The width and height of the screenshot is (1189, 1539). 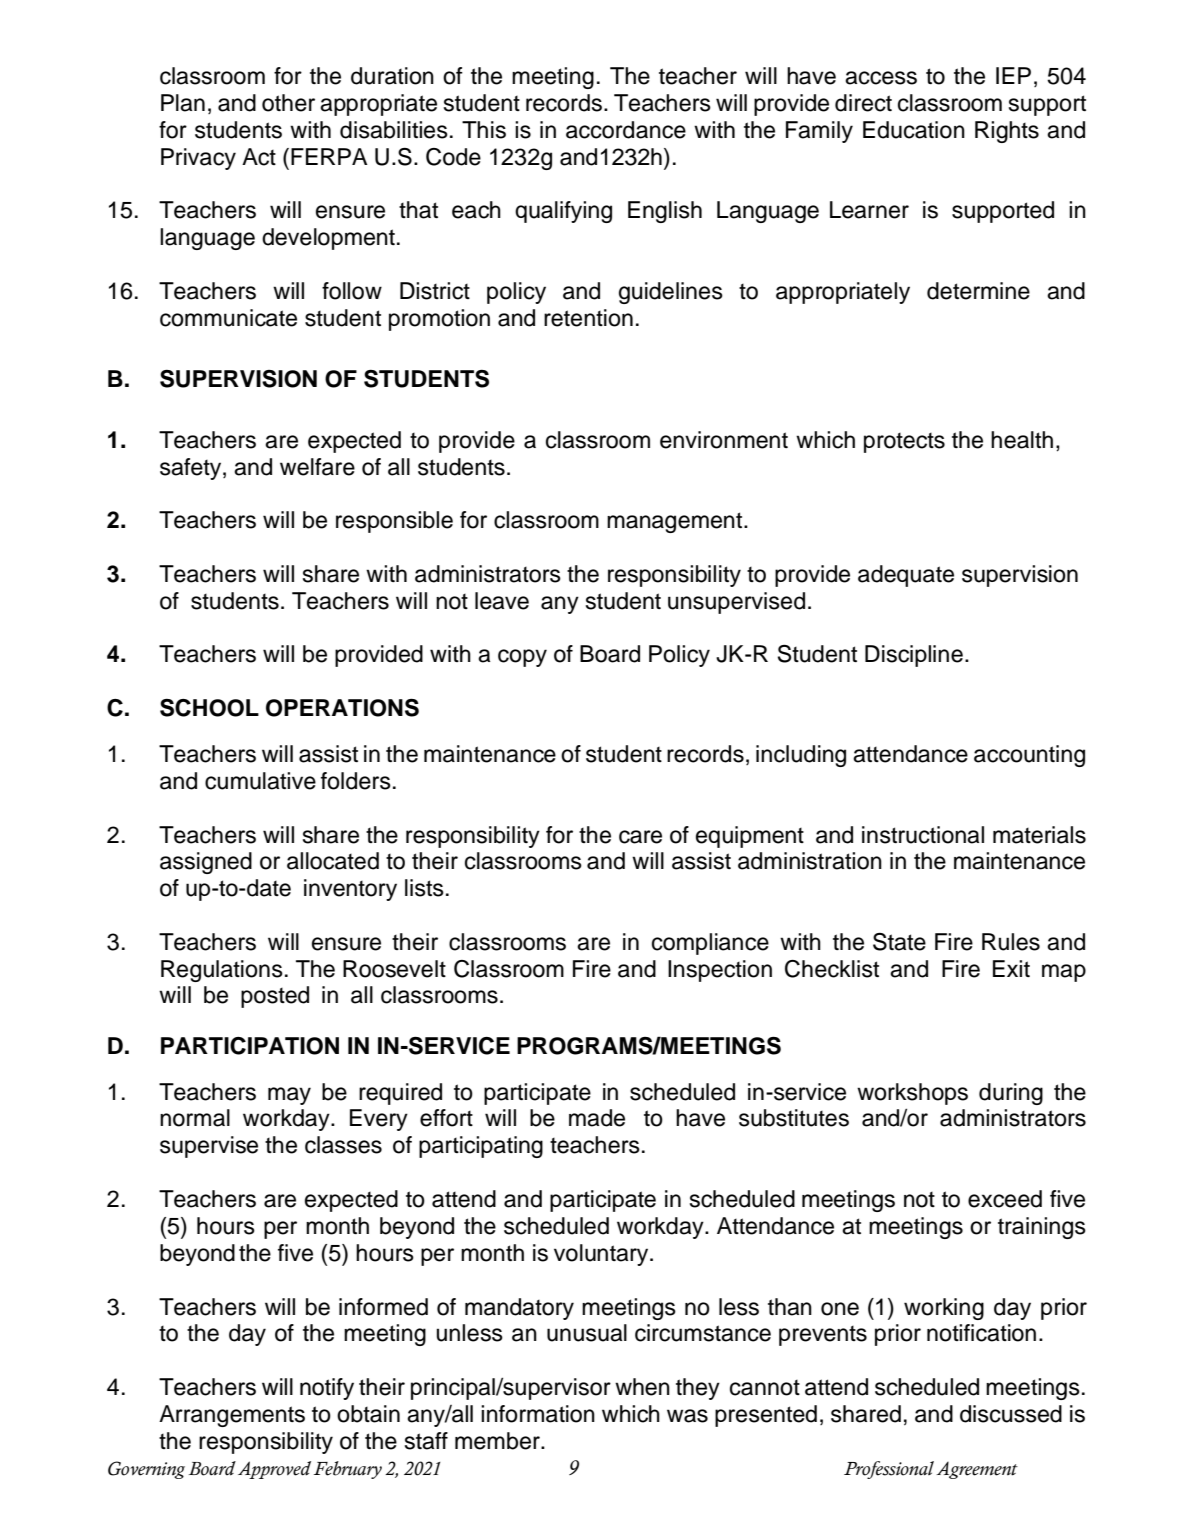 What do you see at coordinates (192, 469) in the screenshot?
I see `safety` at bounding box center [192, 469].
